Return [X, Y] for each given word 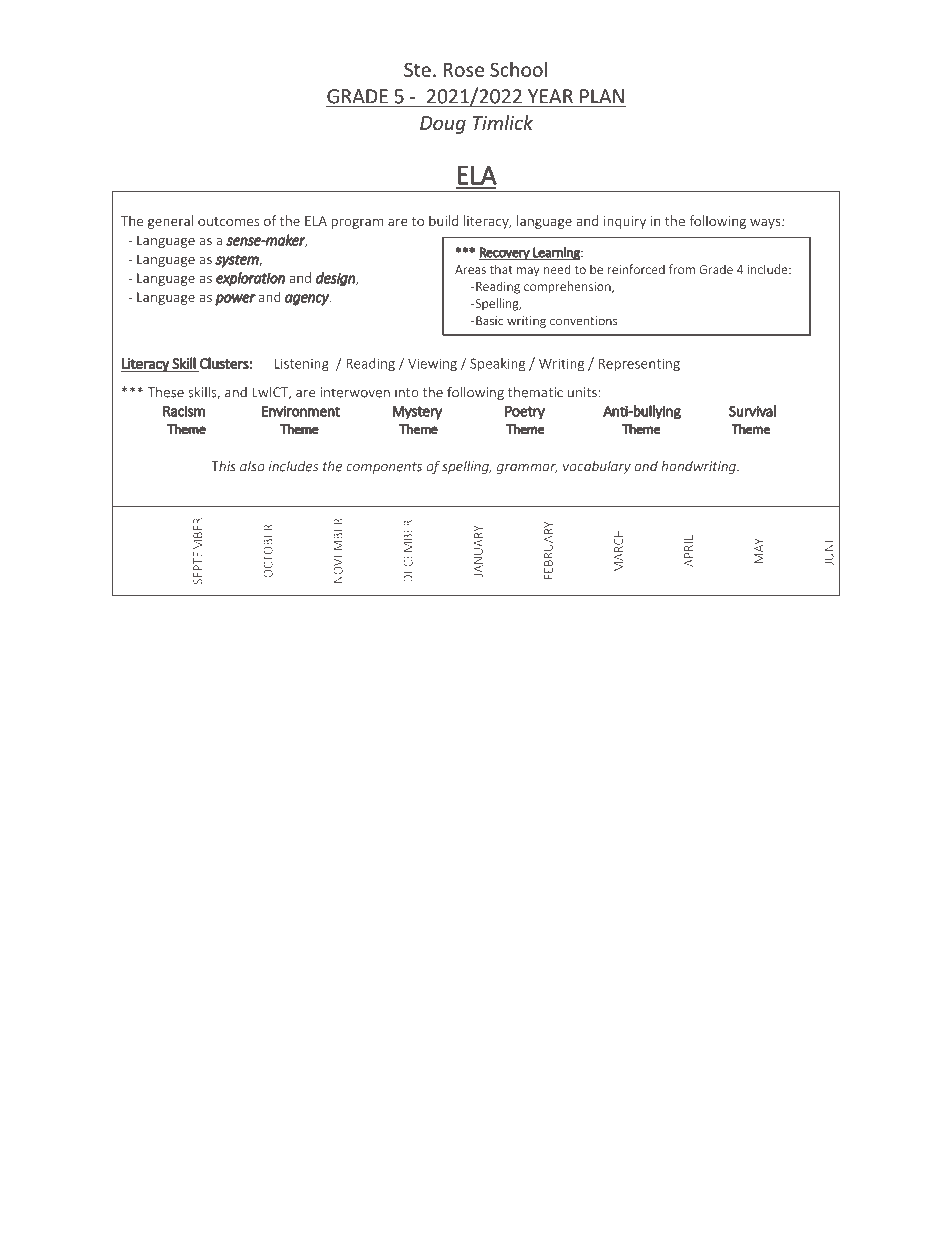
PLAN [602, 96]
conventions [584, 321]
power [235, 300]
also [252, 466]
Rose [464, 70]
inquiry [625, 222]
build [443, 220]
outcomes [228, 221]
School [518, 69]
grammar [527, 469]
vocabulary [597, 467]
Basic [488, 321]
